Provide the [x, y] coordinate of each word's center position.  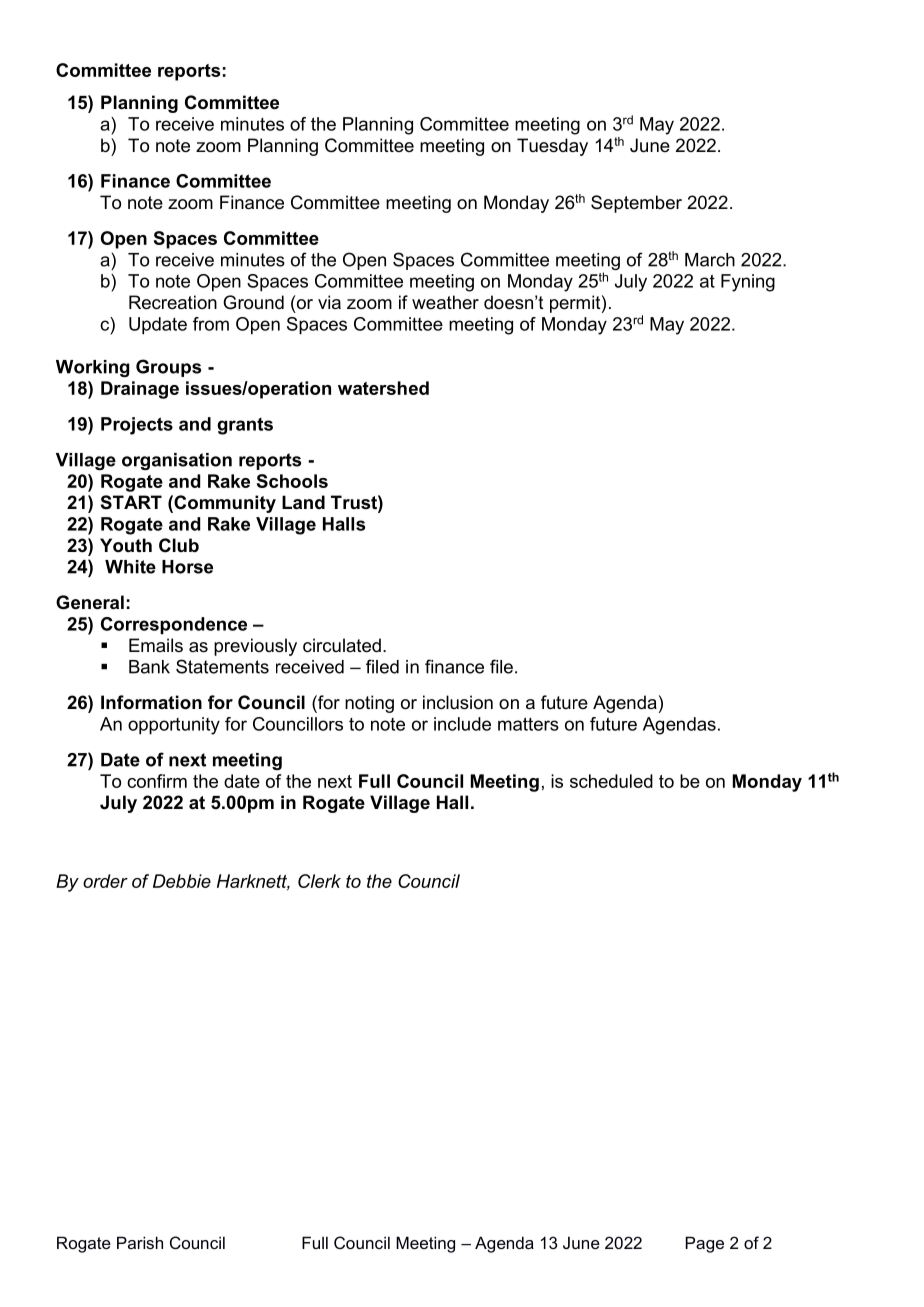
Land [303, 502]
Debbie [182, 881]
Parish [140, 1242]
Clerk [319, 881]
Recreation [173, 302]
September [636, 204]
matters [528, 724]
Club [179, 545]
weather [445, 302]
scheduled [611, 781]
